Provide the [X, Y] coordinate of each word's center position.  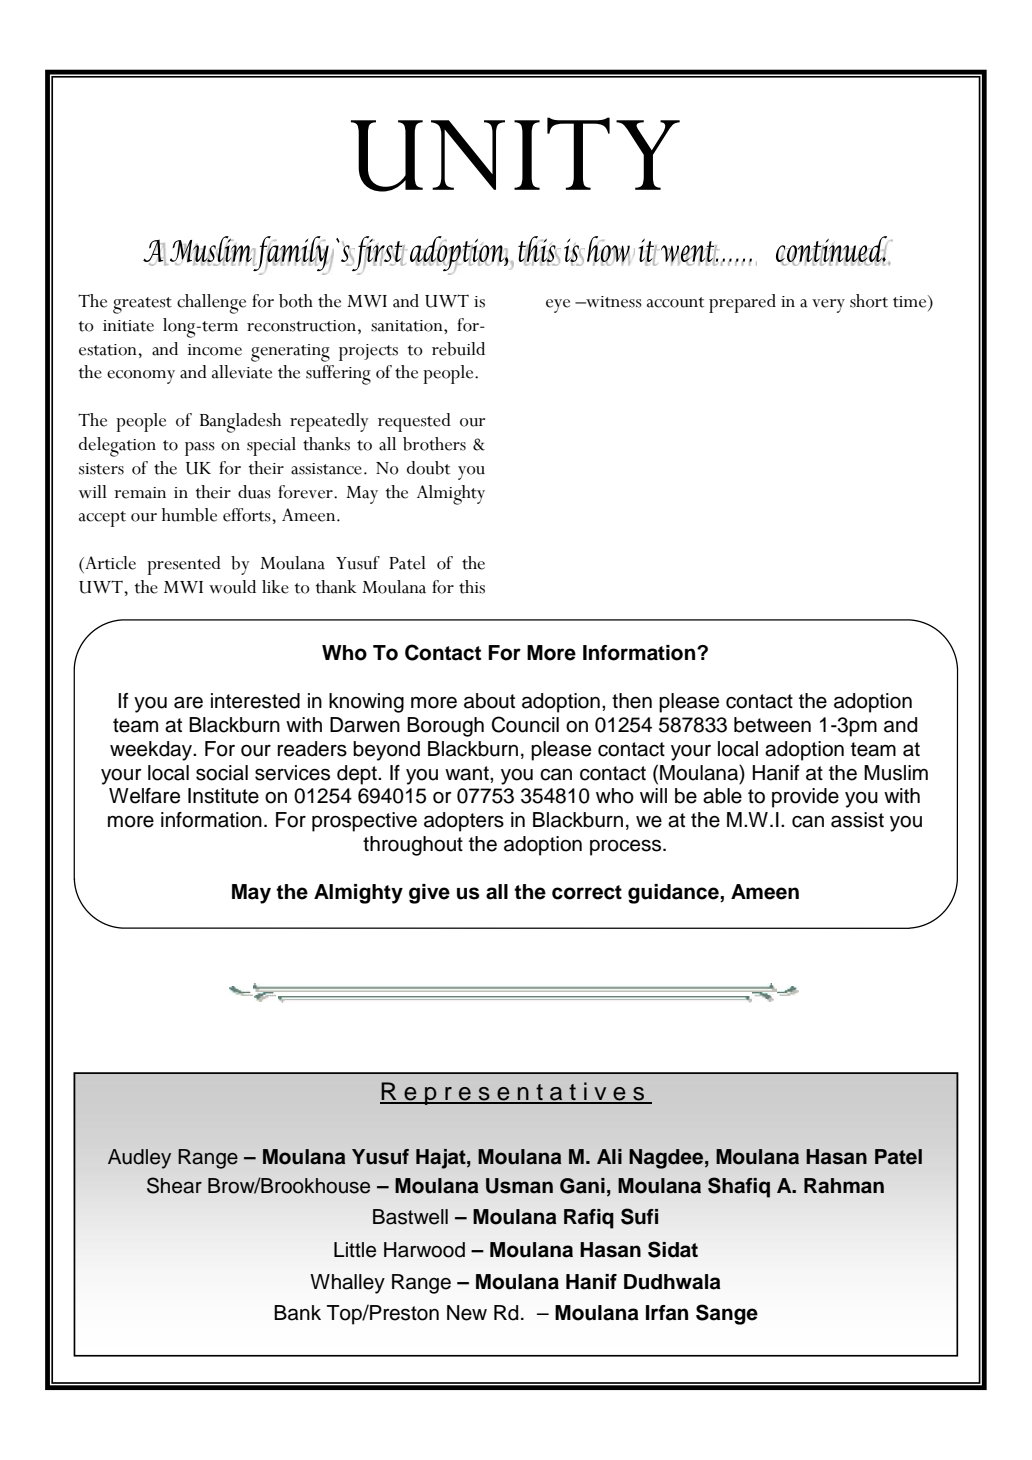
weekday [152, 751]
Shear [174, 1185]
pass [200, 449]
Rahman [844, 1186]
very [828, 306]
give [429, 894]
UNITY [515, 154]
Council [525, 724]
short [869, 301]
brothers [434, 444]
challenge [211, 304]
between [772, 725]
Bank [297, 1313]
